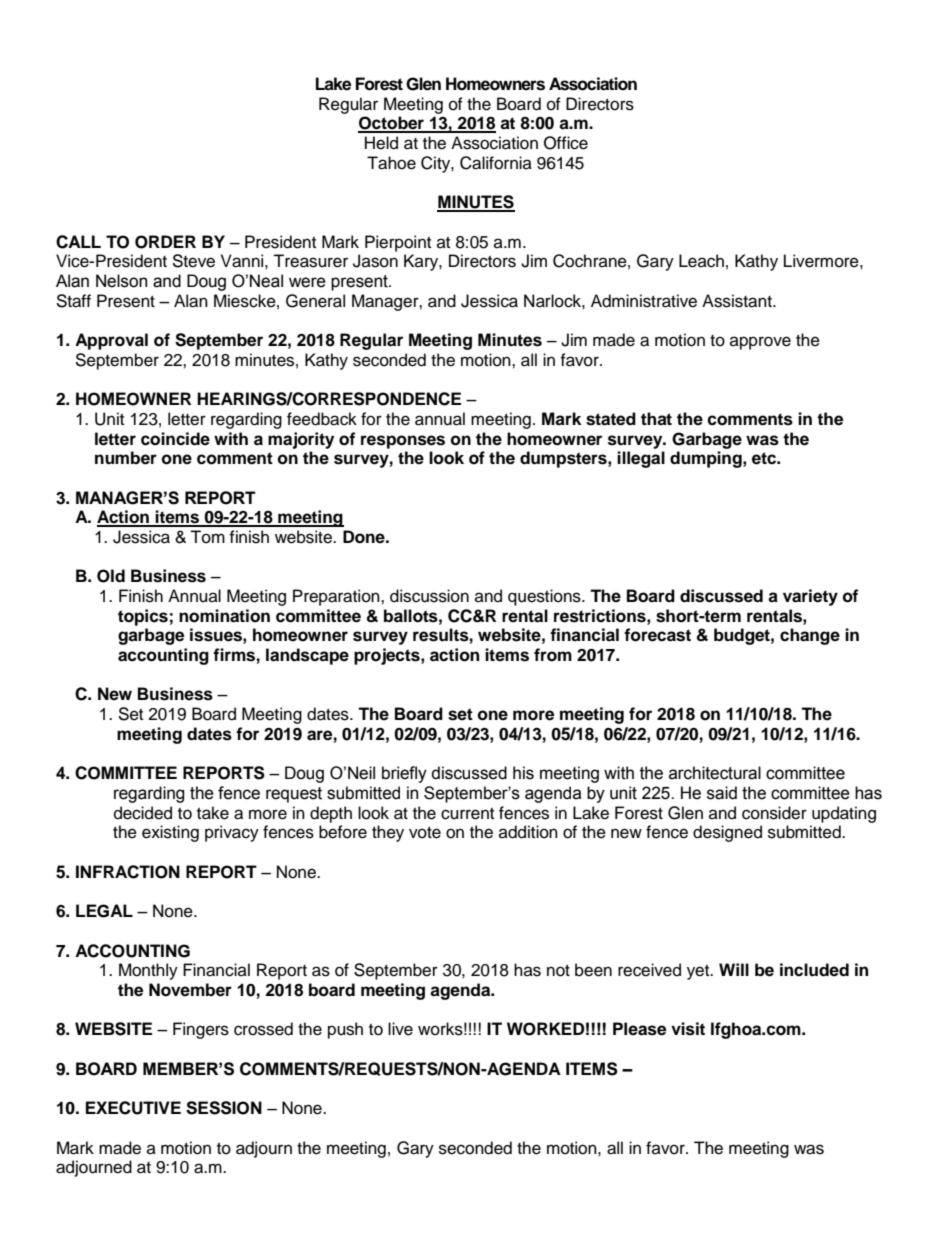  What do you see at coordinates (165, 242) in the screenshot?
I see `ORDER` at bounding box center [165, 242].
